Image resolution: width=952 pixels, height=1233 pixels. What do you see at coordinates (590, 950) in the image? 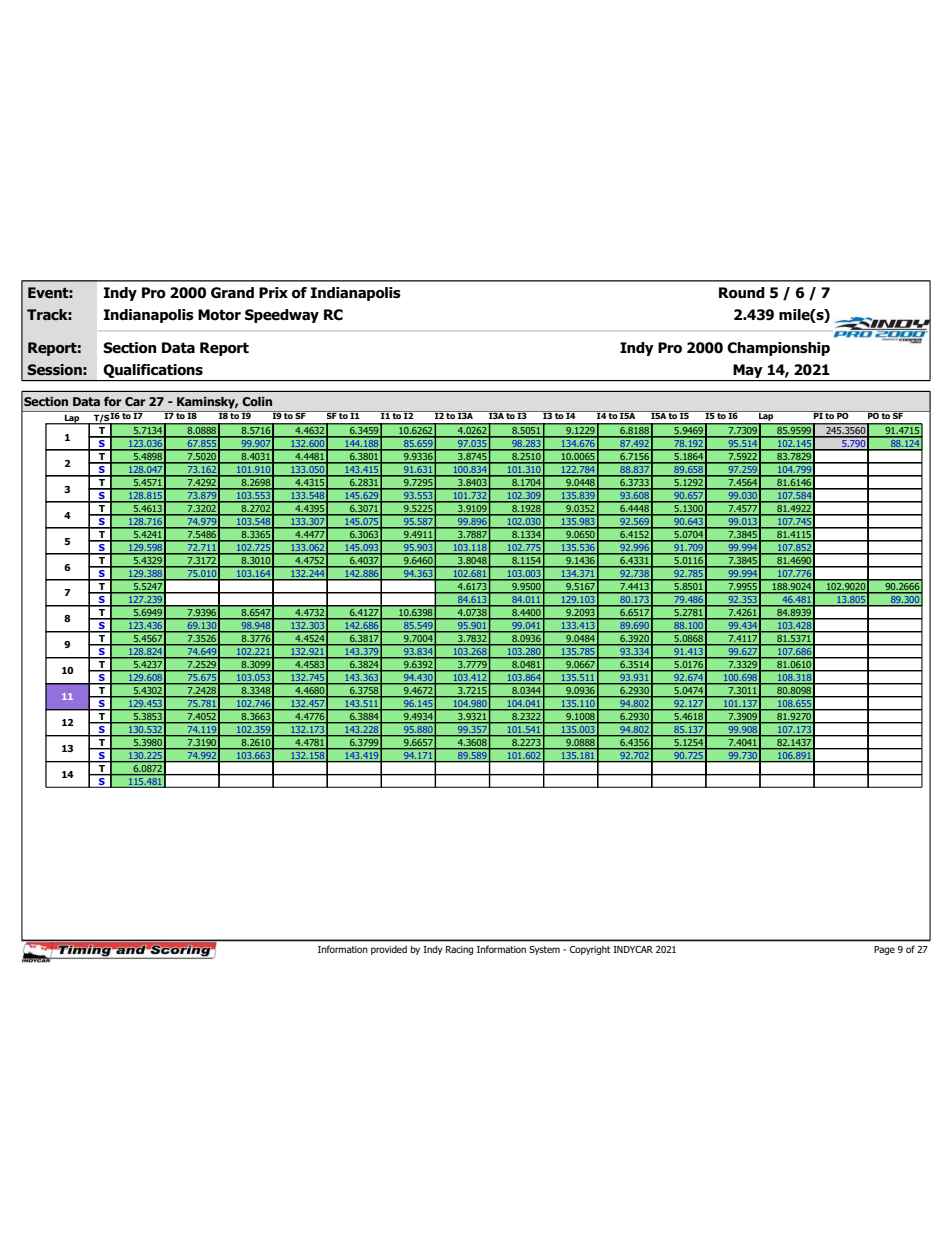
I see `Copyright` at bounding box center [590, 950].
